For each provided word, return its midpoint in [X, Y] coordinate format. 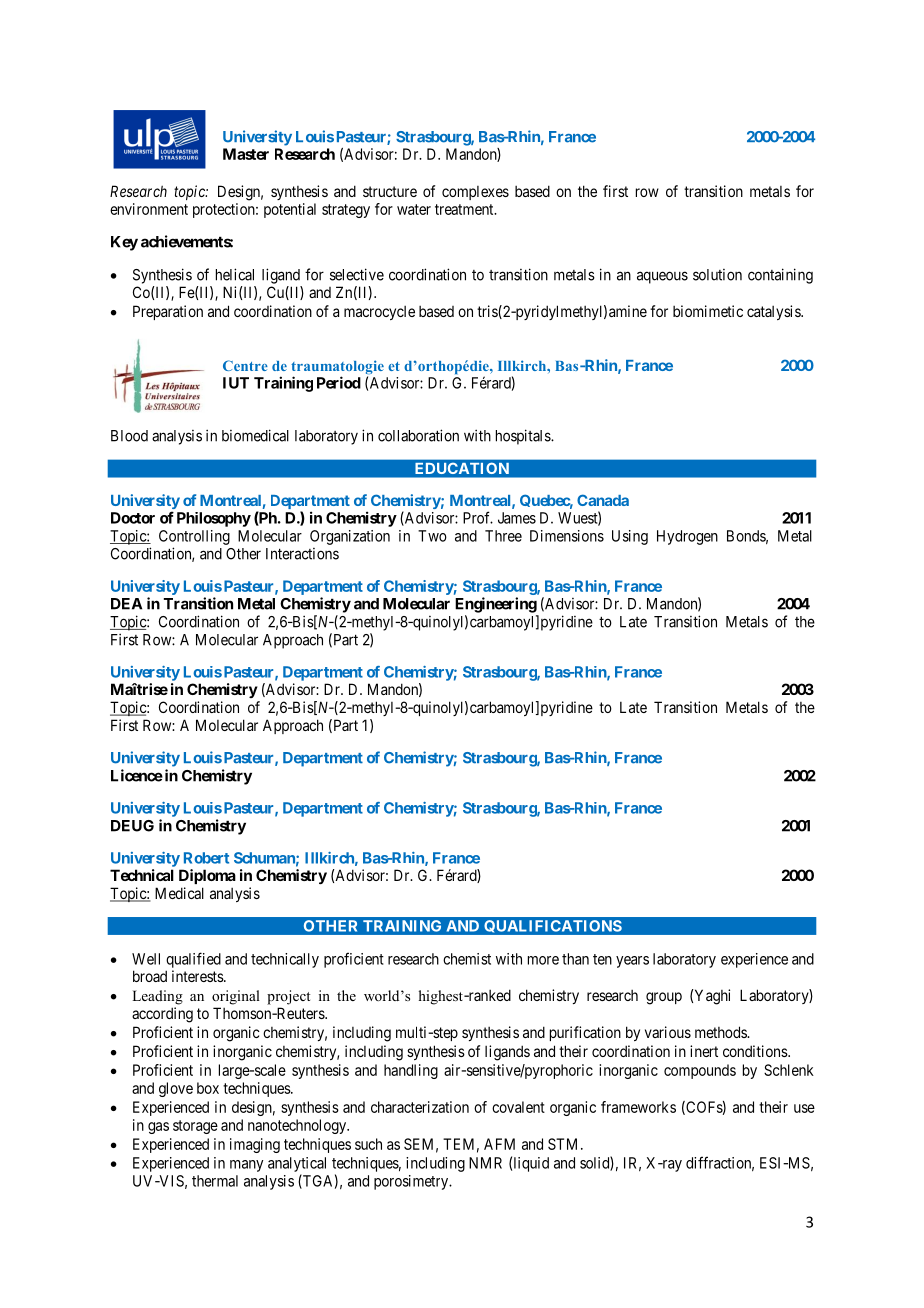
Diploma [207, 876]
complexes [475, 193]
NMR [485, 1163]
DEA [126, 604]
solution [717, 275]
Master [246, 154]
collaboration [418, 435]
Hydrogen [687, 537]
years [632, 962]
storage [195, 1127]
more [543, 960]
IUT [236, 383]
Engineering [496, 605]
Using [630, 537]
